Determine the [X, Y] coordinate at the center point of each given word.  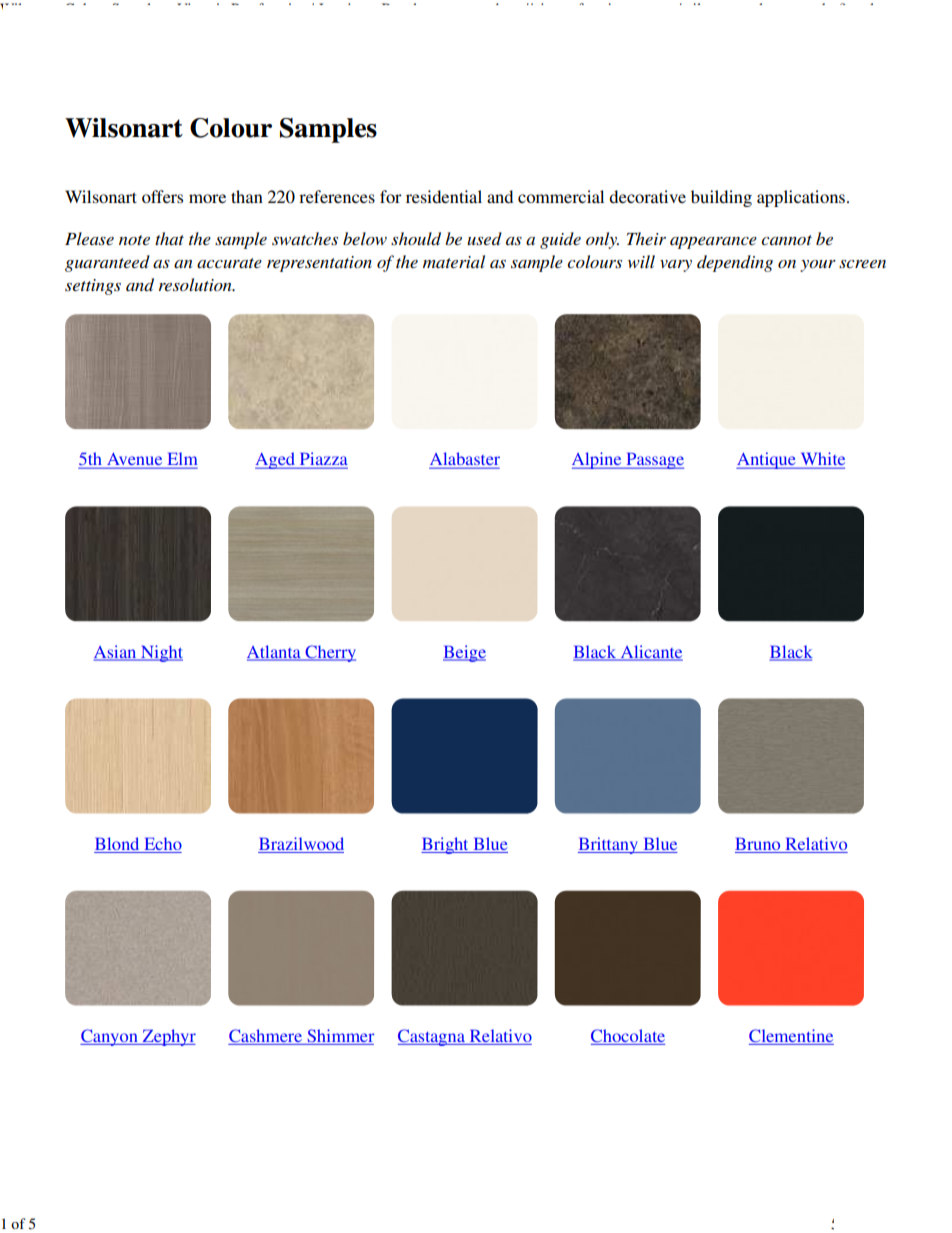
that [169, 238]
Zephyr [168, 1037]
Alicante [650, 652]
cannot [786, 240]
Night [161, 653]
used [484, 238]
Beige [464, 653]
